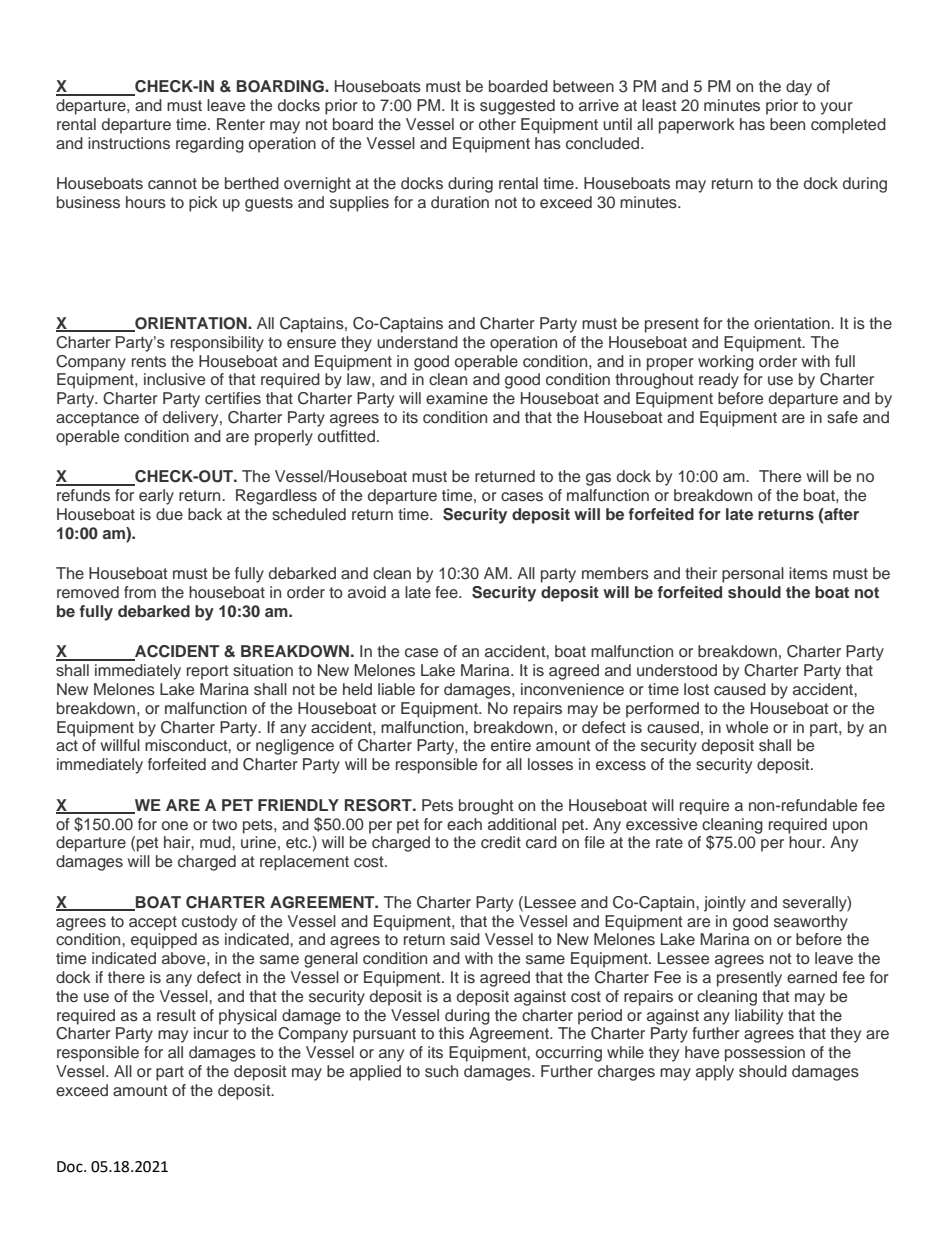 The image size is (952, 1233). I want to click on been, so click(787, 124).
